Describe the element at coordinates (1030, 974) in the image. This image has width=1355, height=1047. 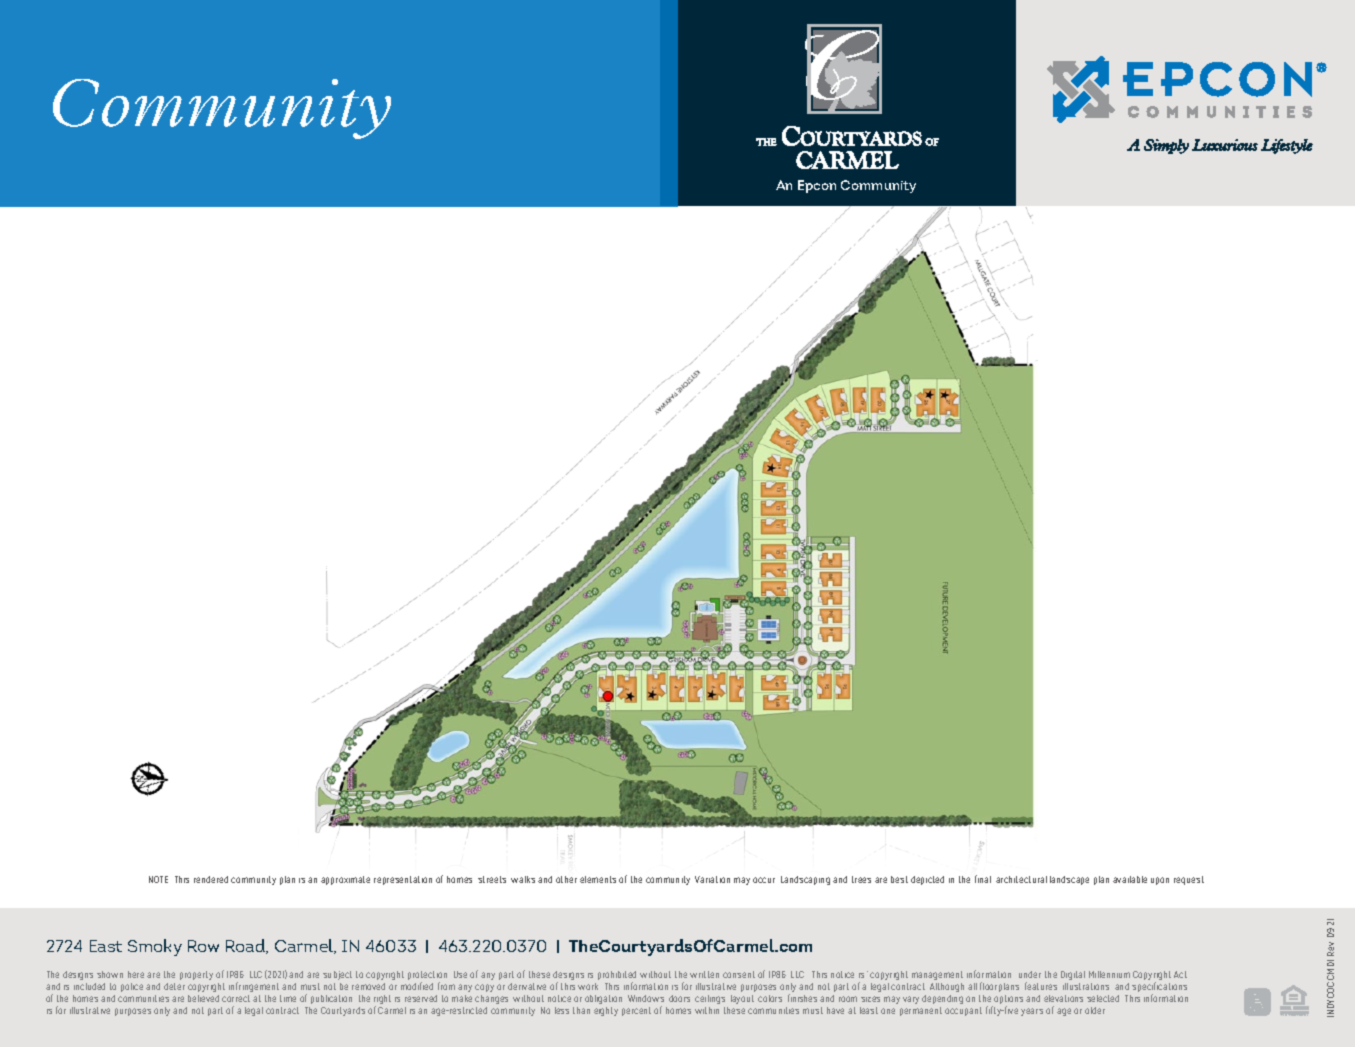
I see `under` at that location.
